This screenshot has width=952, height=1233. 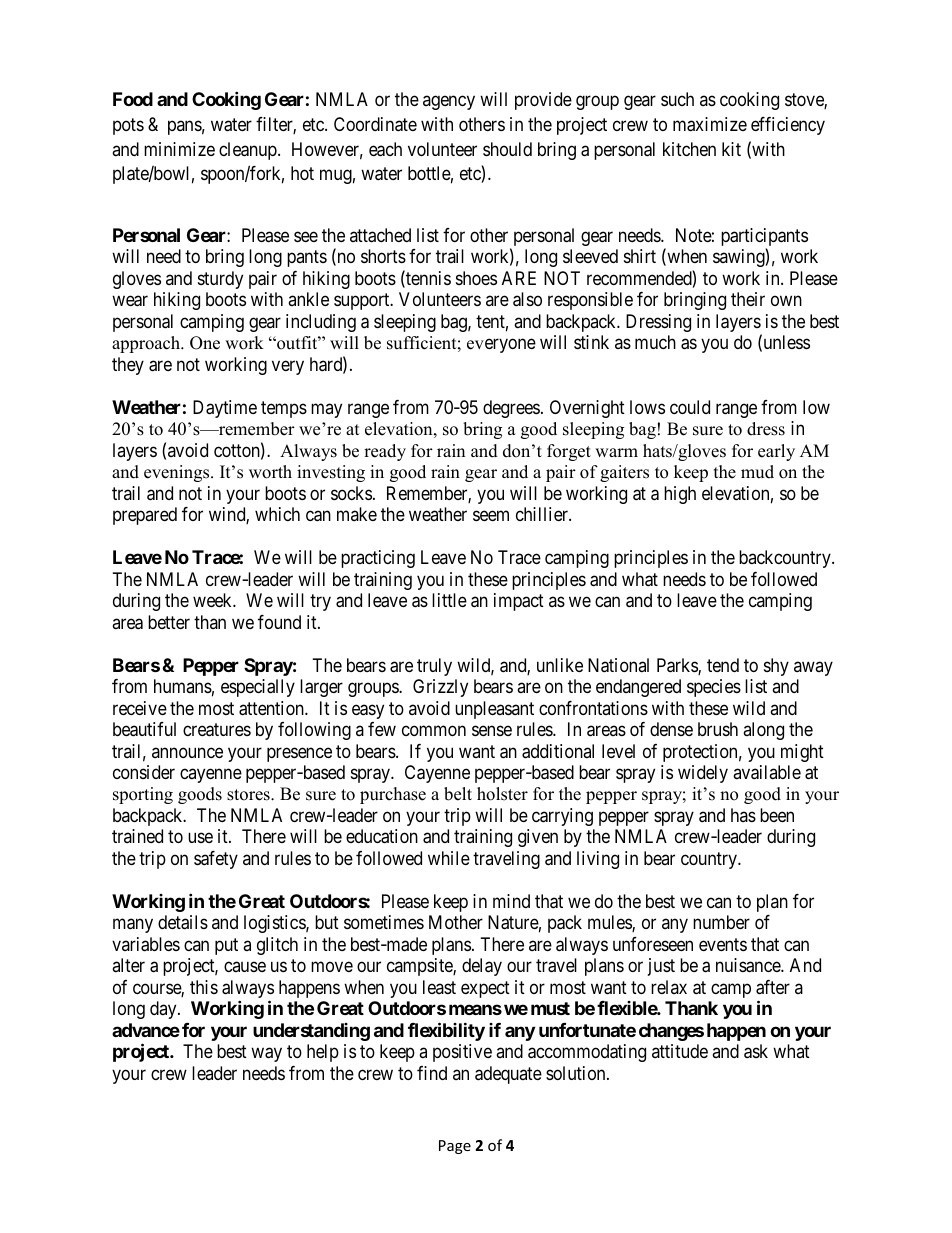 I want to click on minimize, so click(x=179, y=149).
